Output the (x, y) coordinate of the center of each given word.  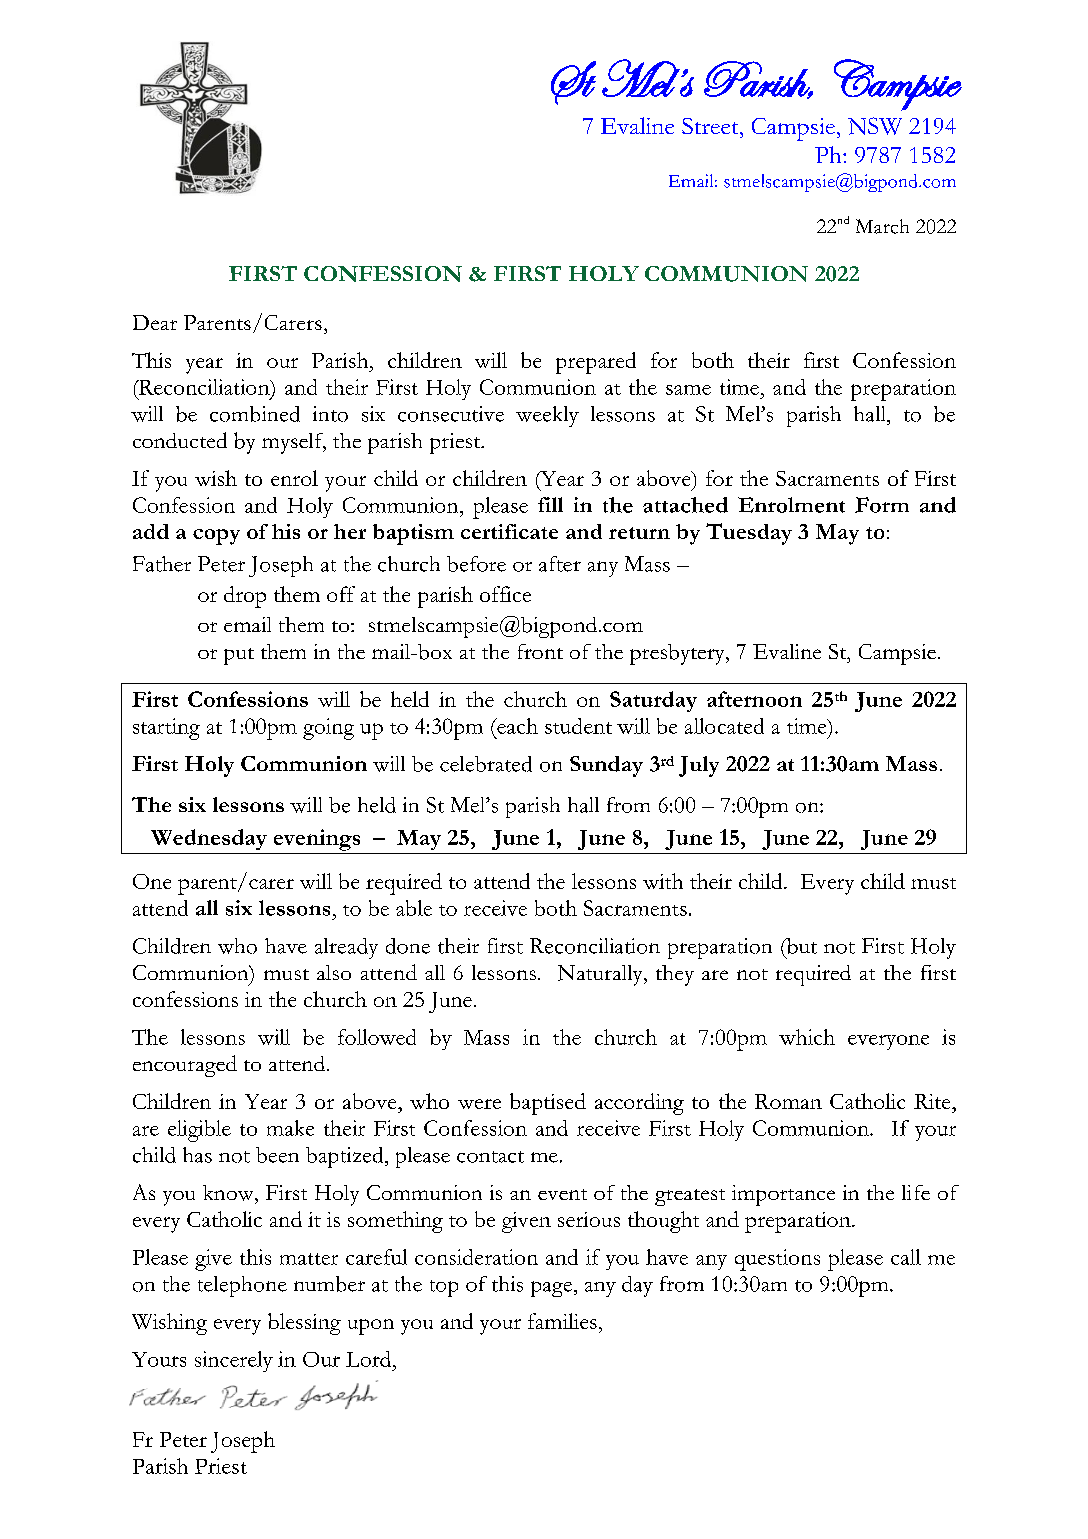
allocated (724, 726)
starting (166, 729)
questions (777, 1260)
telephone (242, 1286)
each (516, 726)
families (562, 1321)
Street (711, 126)
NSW (875, 126)
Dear (155, 322)
